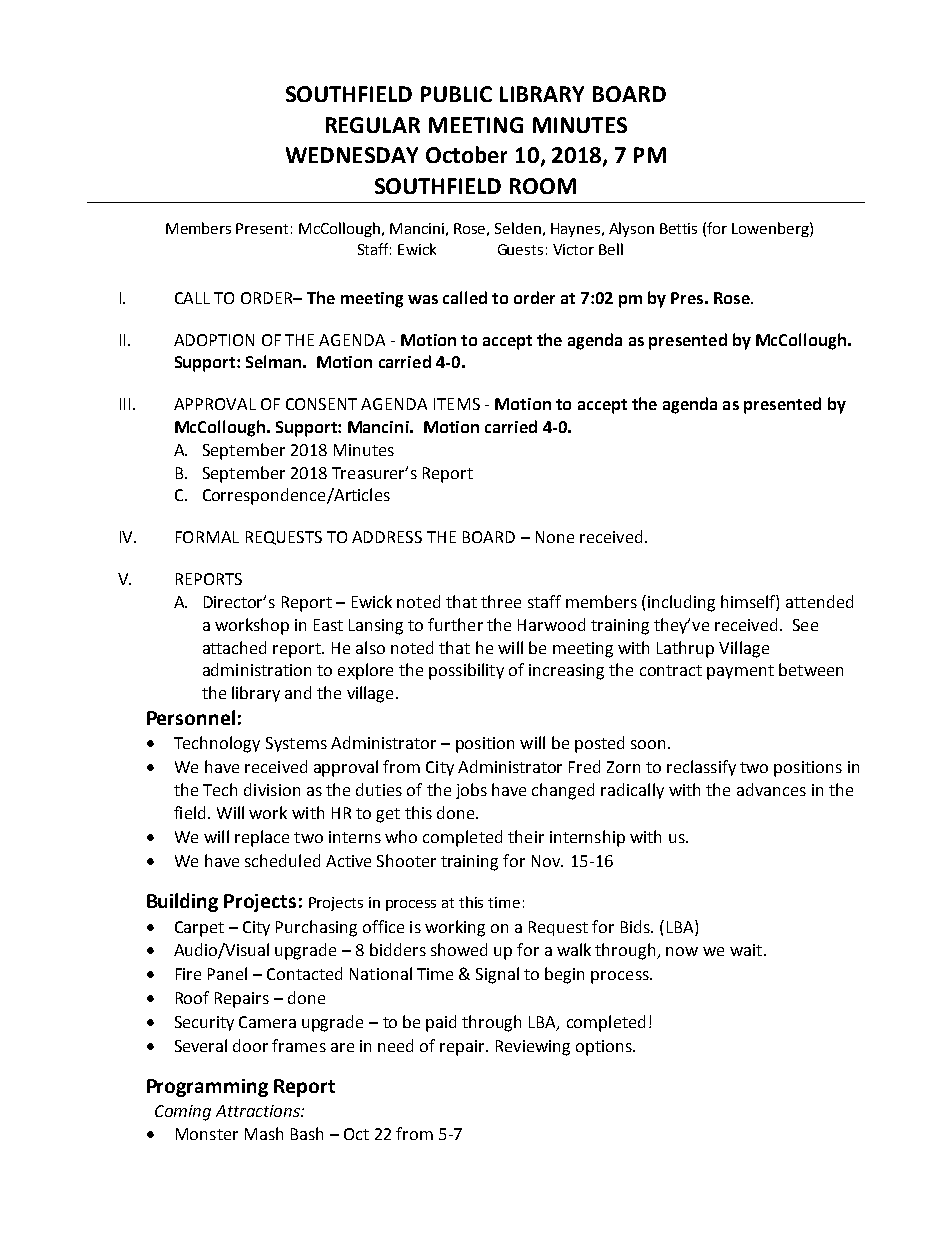 Image resolution: width=952 pixels, height=1233 pixels. What do you see at coordinates (455, 624) in the screenshot?
I see `further` at bounding box center [455, 624].
